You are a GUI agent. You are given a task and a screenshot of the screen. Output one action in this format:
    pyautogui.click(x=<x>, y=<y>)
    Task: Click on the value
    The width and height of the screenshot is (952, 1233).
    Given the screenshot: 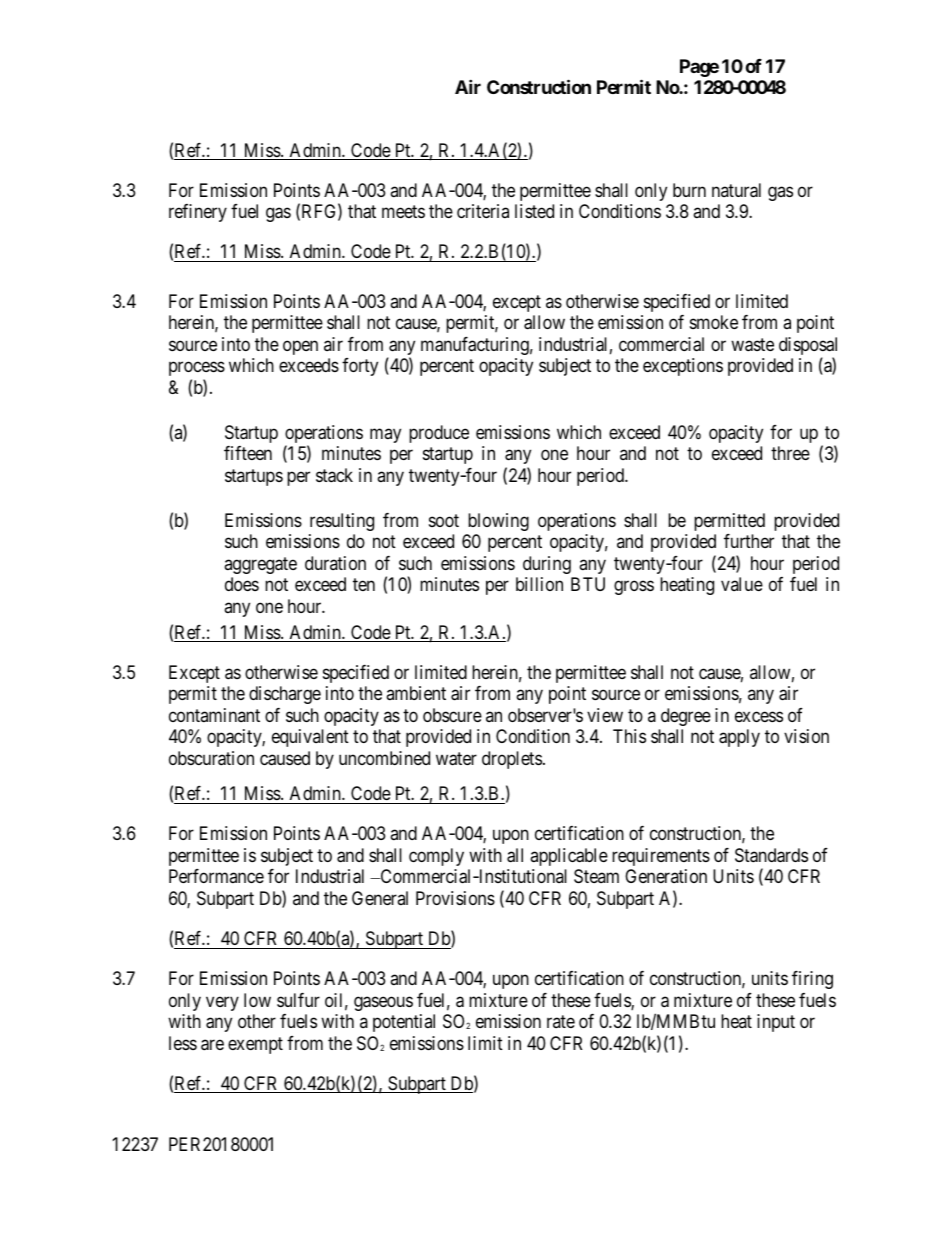 What is the action you would take?
    pyautogui.click(x=742, y=584)
